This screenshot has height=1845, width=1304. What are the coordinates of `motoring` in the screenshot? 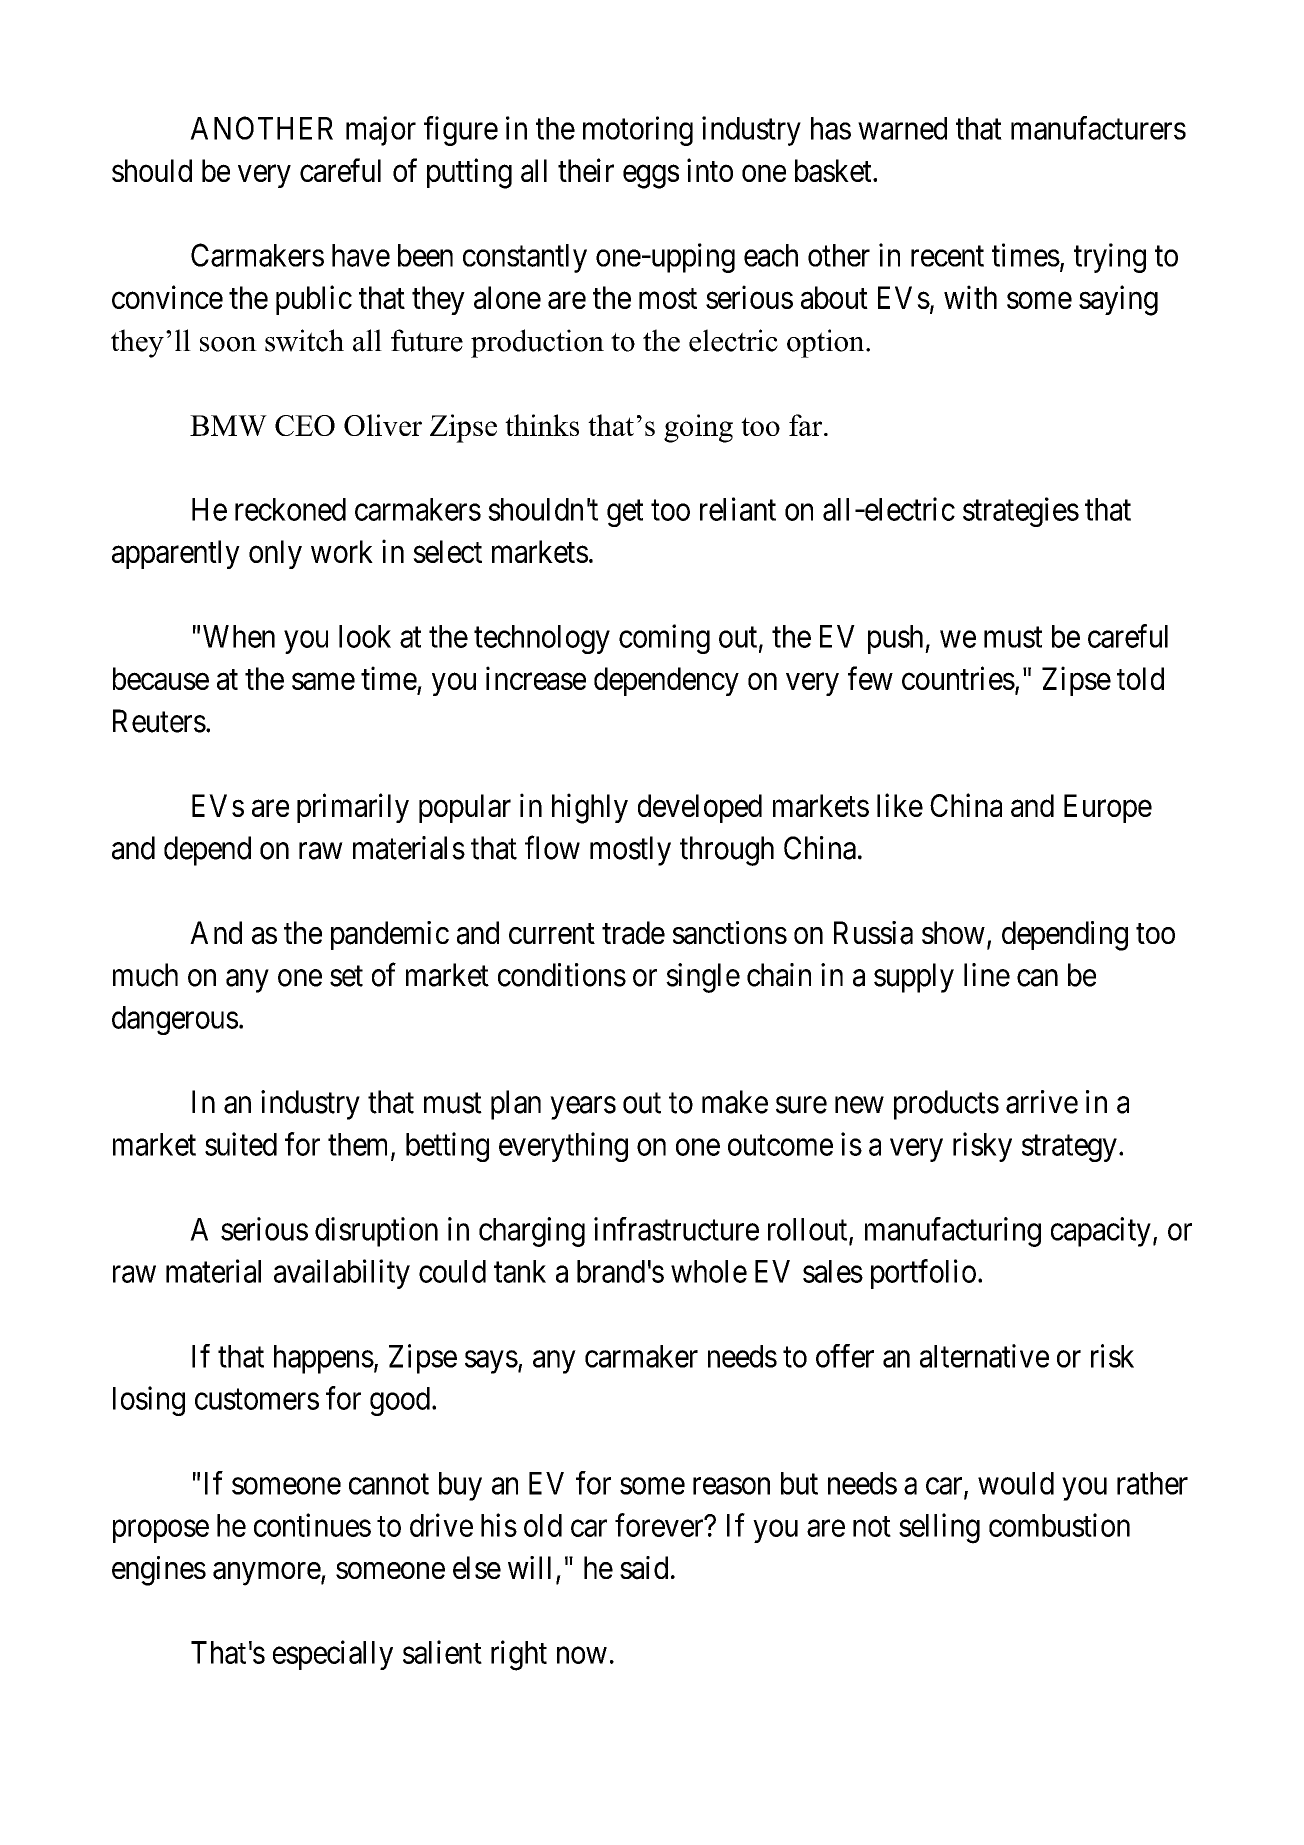 It's located at (638, 131).
